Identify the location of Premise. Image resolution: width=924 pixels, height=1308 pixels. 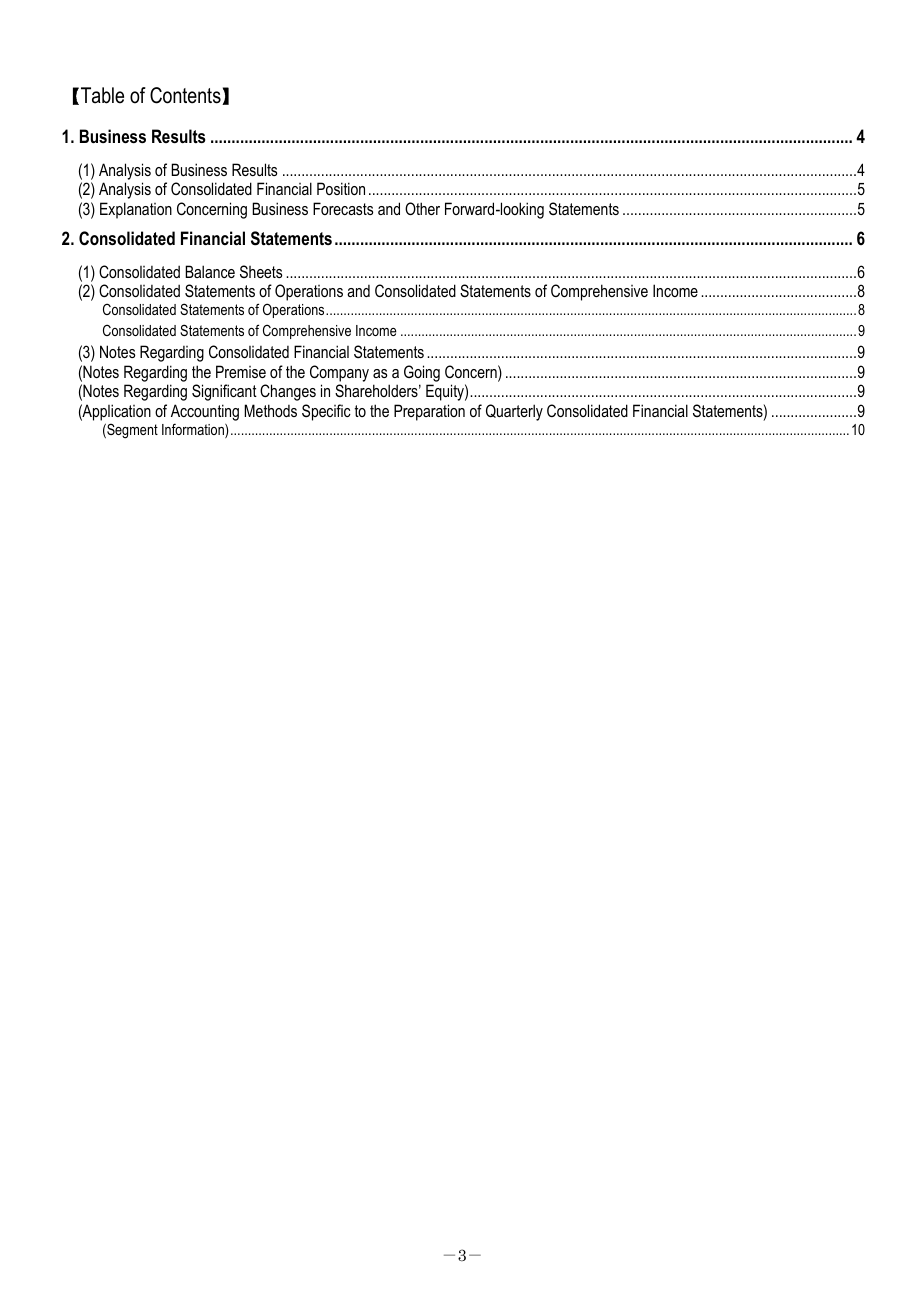
(241, 371).
